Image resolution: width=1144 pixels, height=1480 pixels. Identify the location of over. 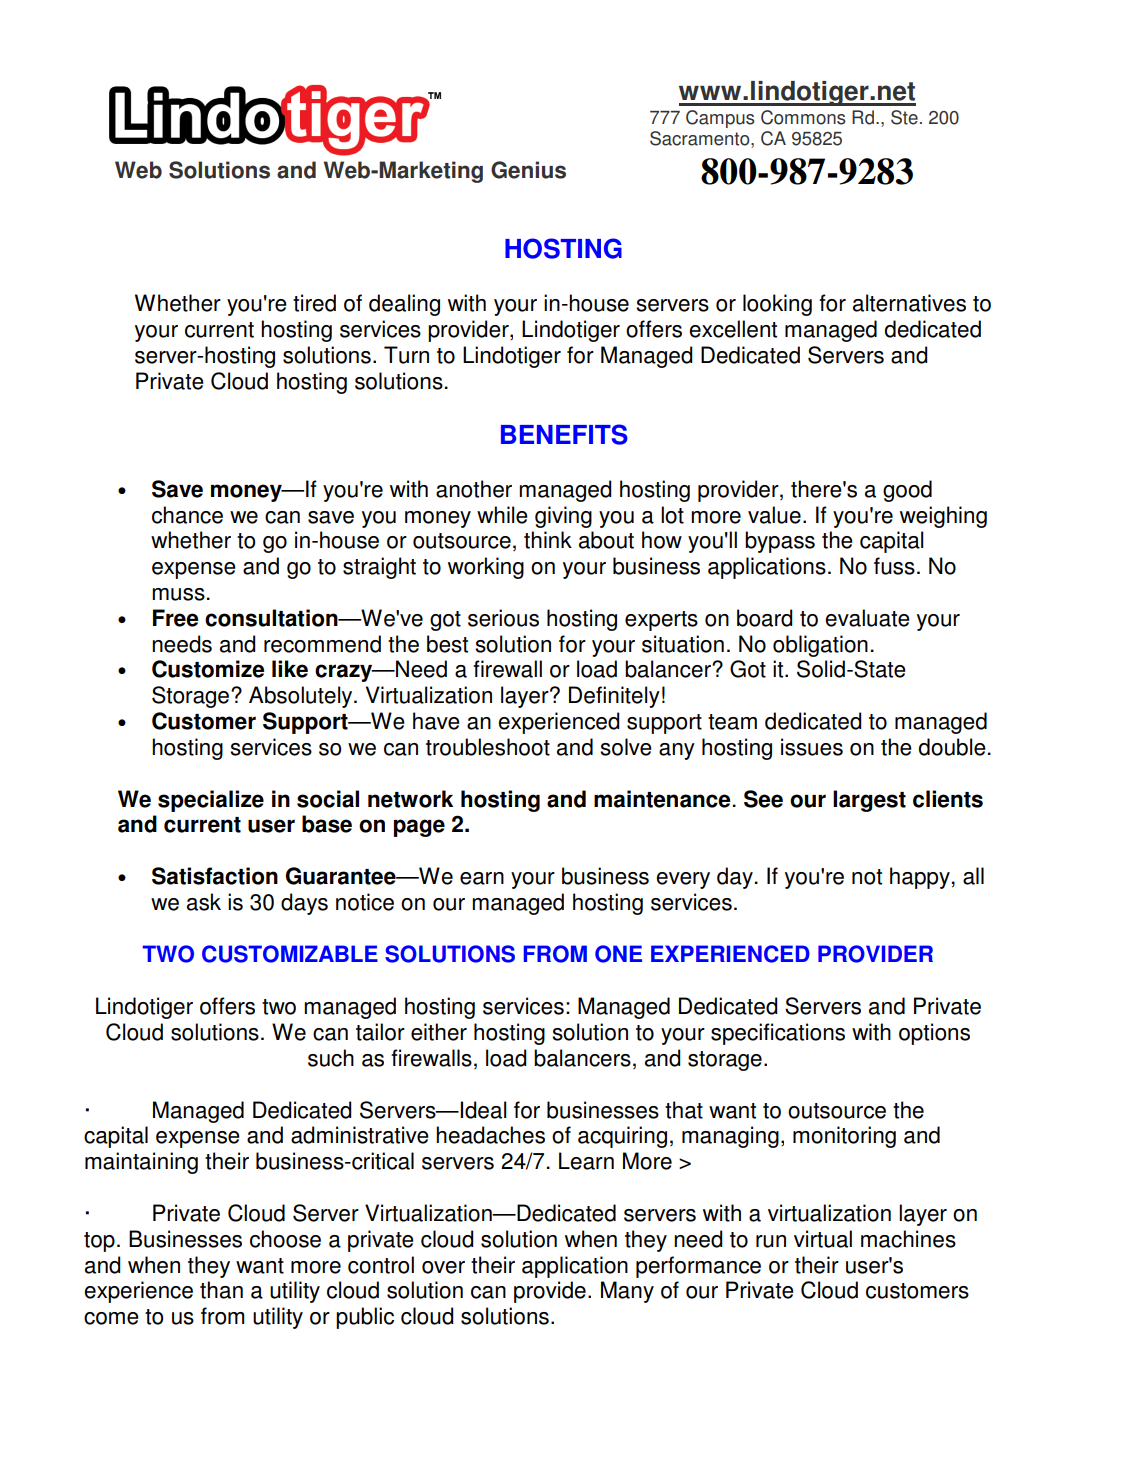
(443, 1267).
